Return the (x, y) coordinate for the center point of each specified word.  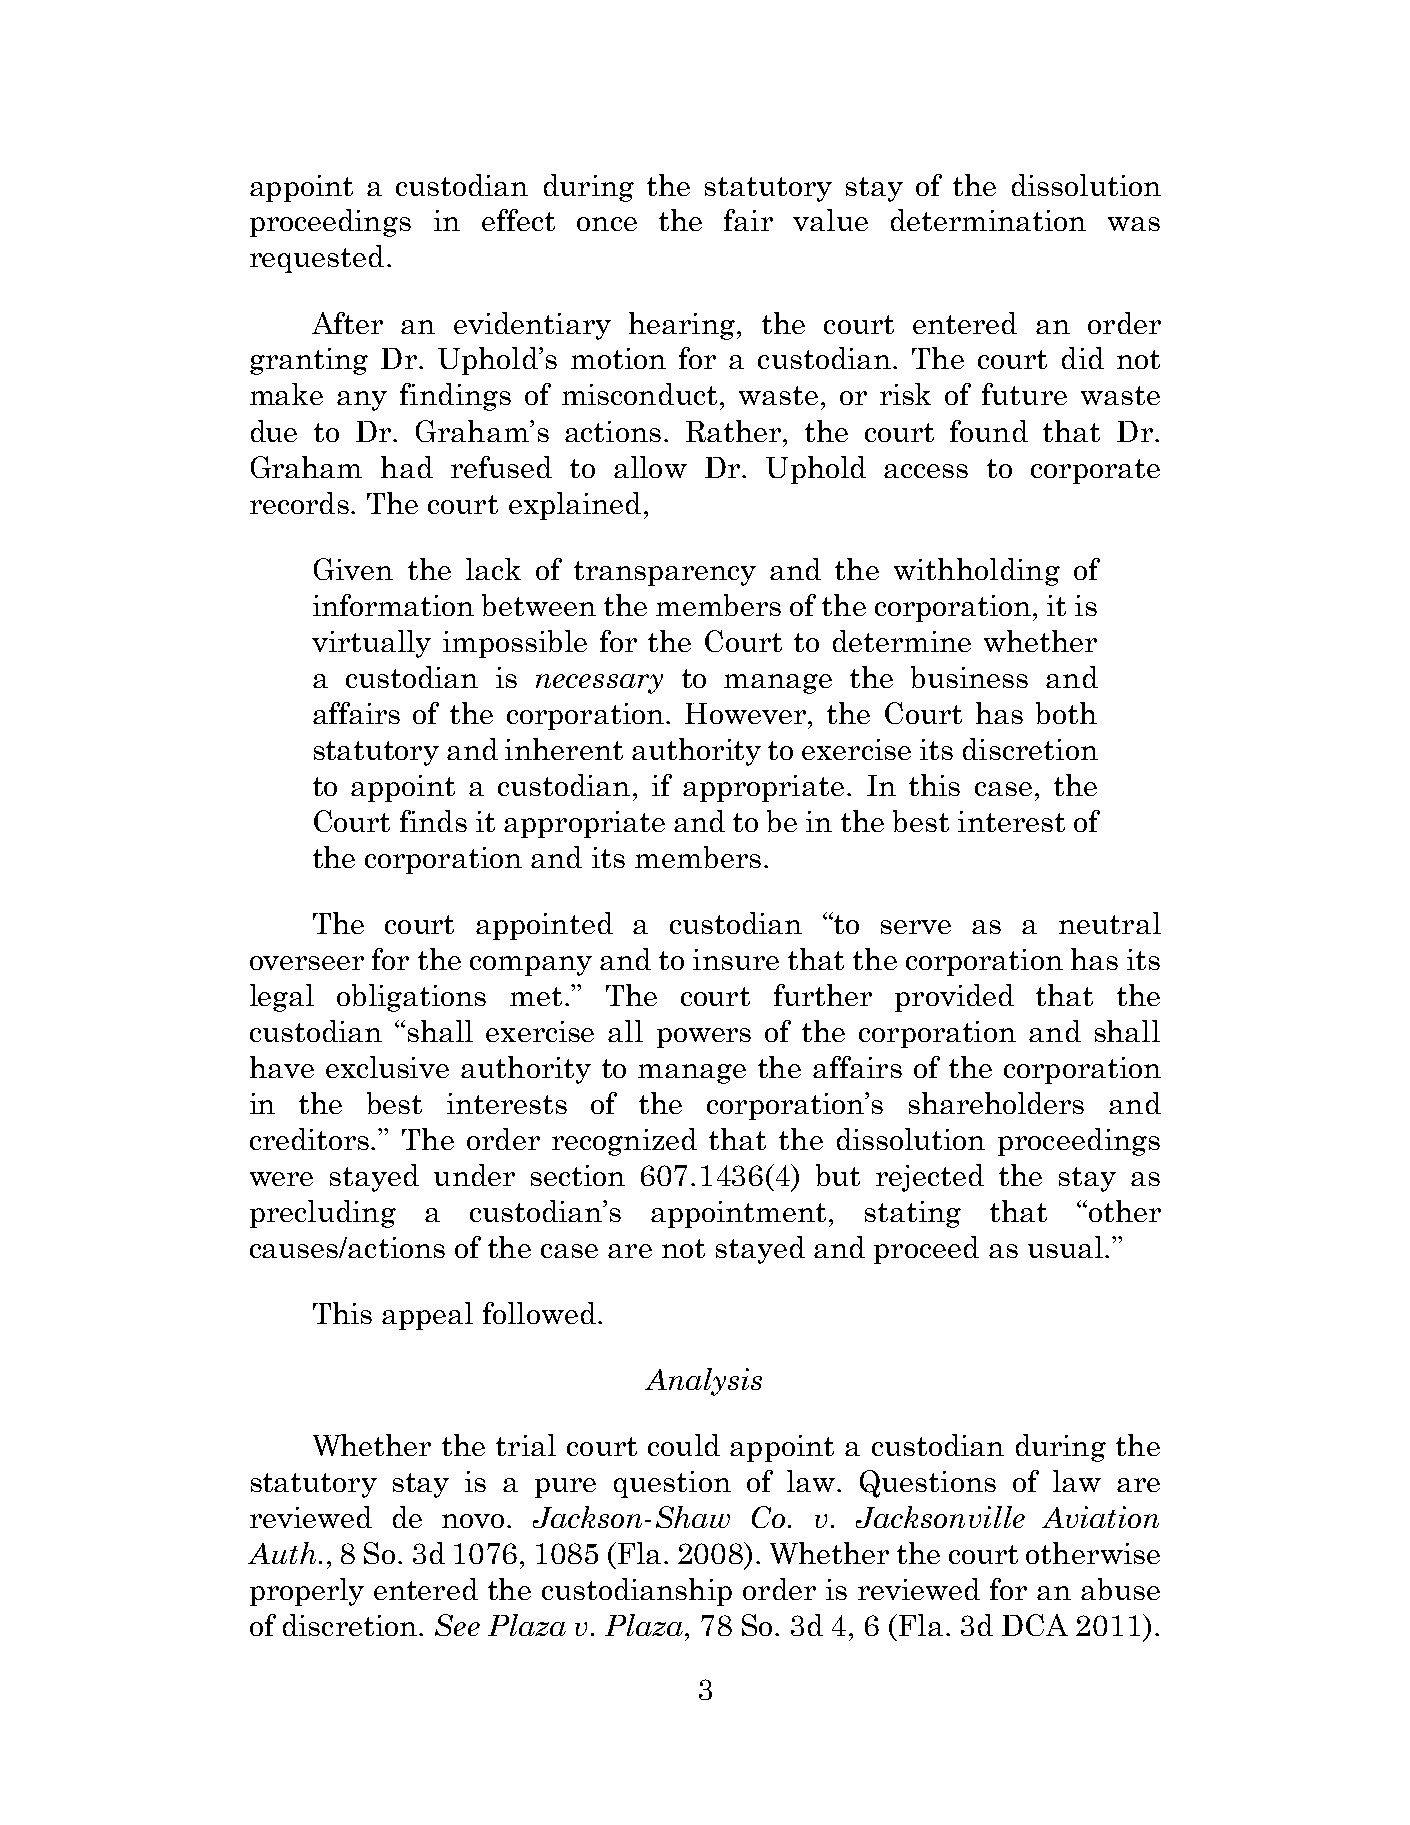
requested (317, 259)
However (747, 713)
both (1066, 713)
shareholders (996, 1103)
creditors (311, 1139)
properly (307, 1592)
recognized (624, 1142)
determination (988, 220)
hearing (682, 326)
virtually (371, 644)
